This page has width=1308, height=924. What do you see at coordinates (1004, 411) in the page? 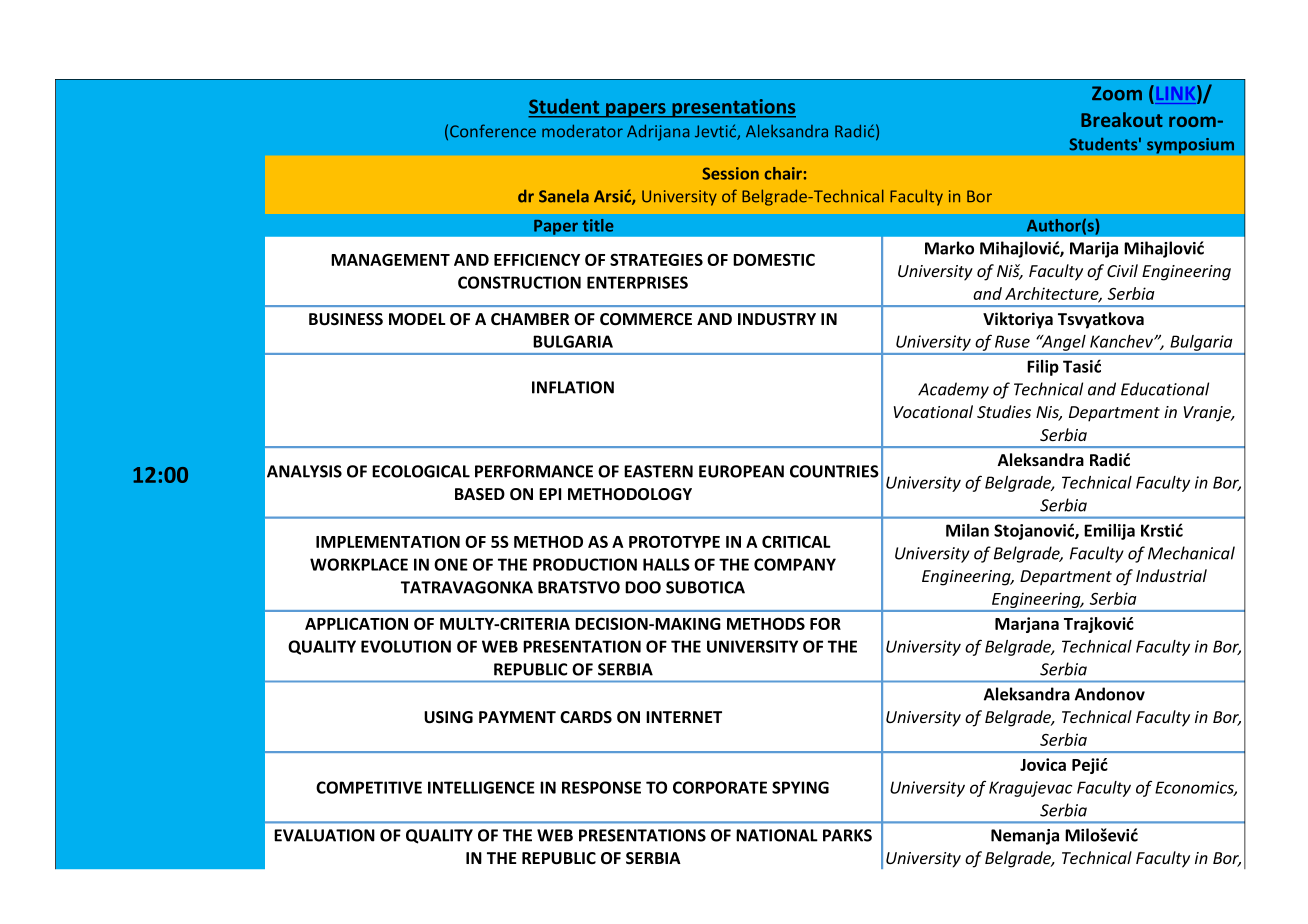
I see `Studies` at bounding box center [1004, 411].
